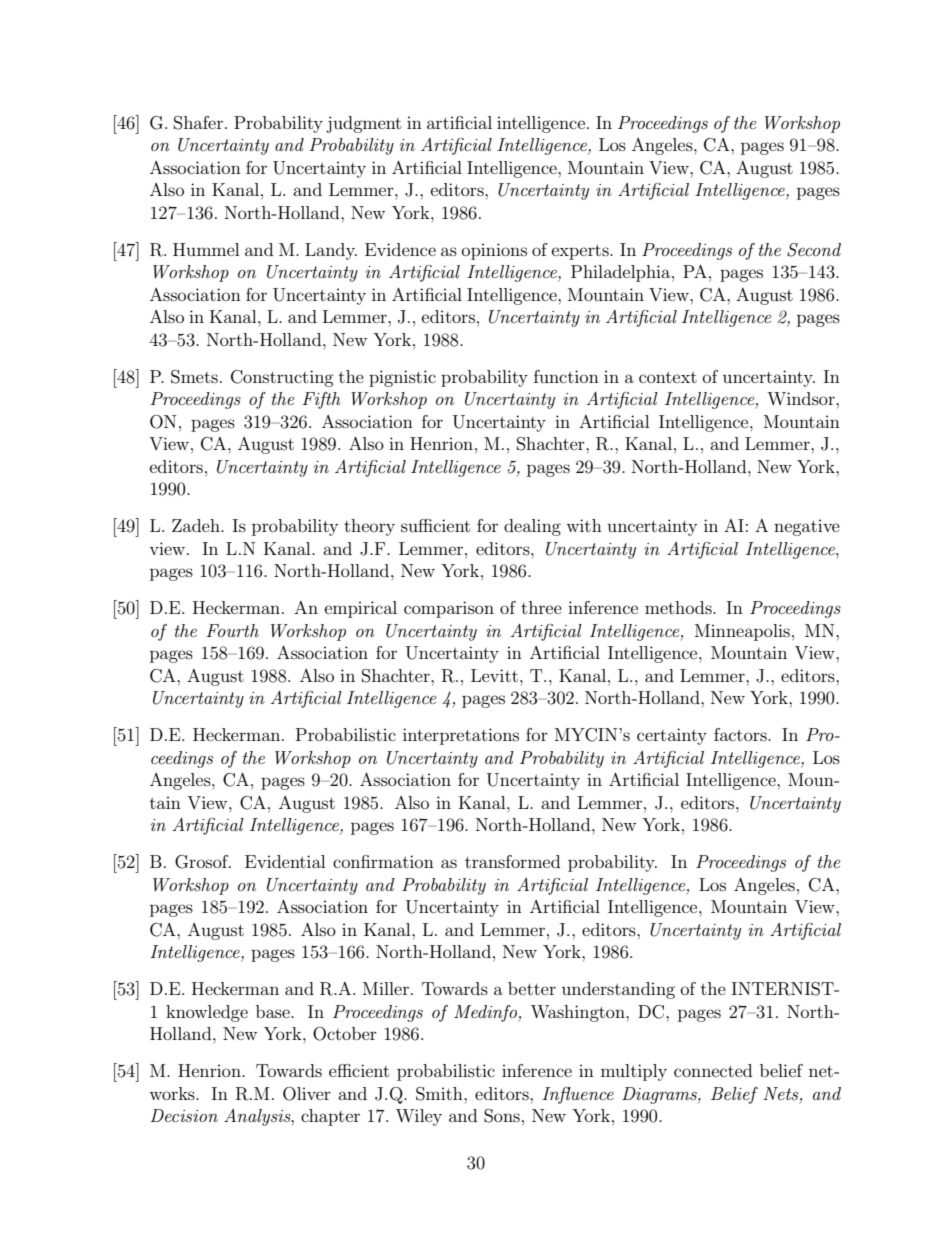 This screenshot has height=1233, width=952. Describe the element at coordinates (532, 527) in the screenshot. I see `dealing` at that location.
